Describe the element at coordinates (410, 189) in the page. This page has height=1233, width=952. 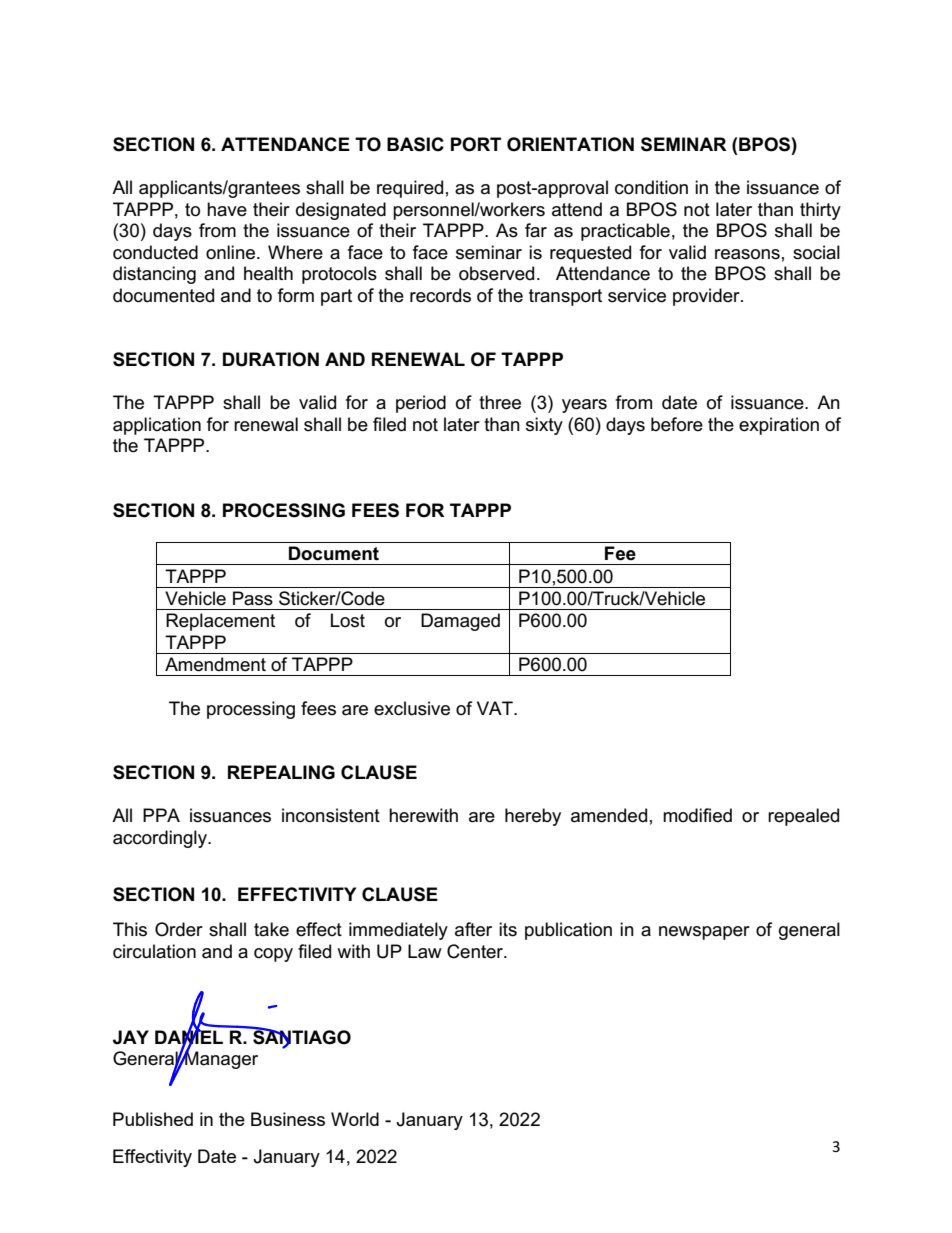
I see `required` at that location.
